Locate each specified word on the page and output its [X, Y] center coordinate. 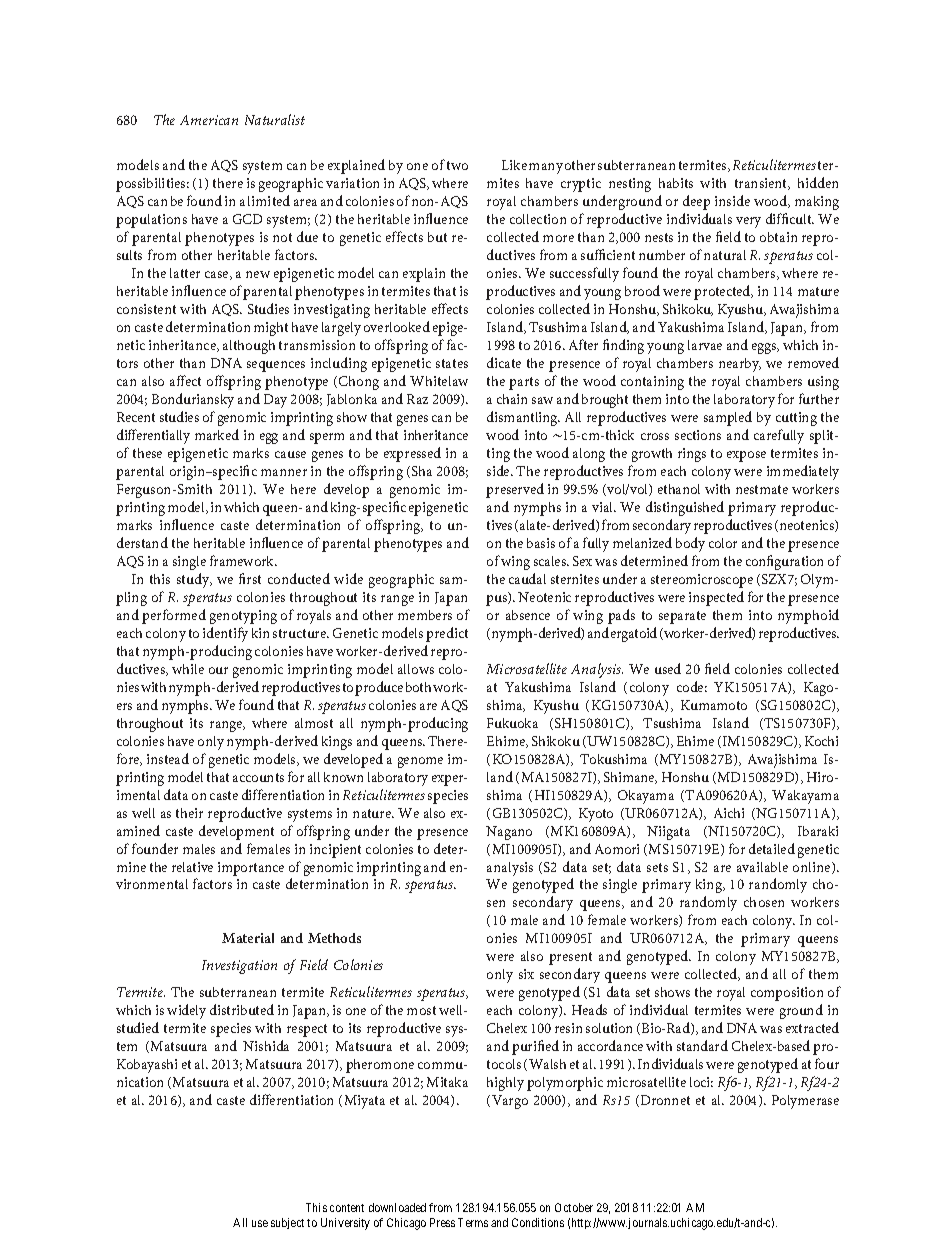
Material [248, 938]
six [526, 974]
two [457, 165]
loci [701, 1082]
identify [225, 634]
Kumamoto [714, 705]
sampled [728, 418]
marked [217, 434]
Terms [473, 1222]
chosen [764, 902]
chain [512, 399]
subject [287, 1223]
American [209, 120]
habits [676, 183]
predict [447, 634]
